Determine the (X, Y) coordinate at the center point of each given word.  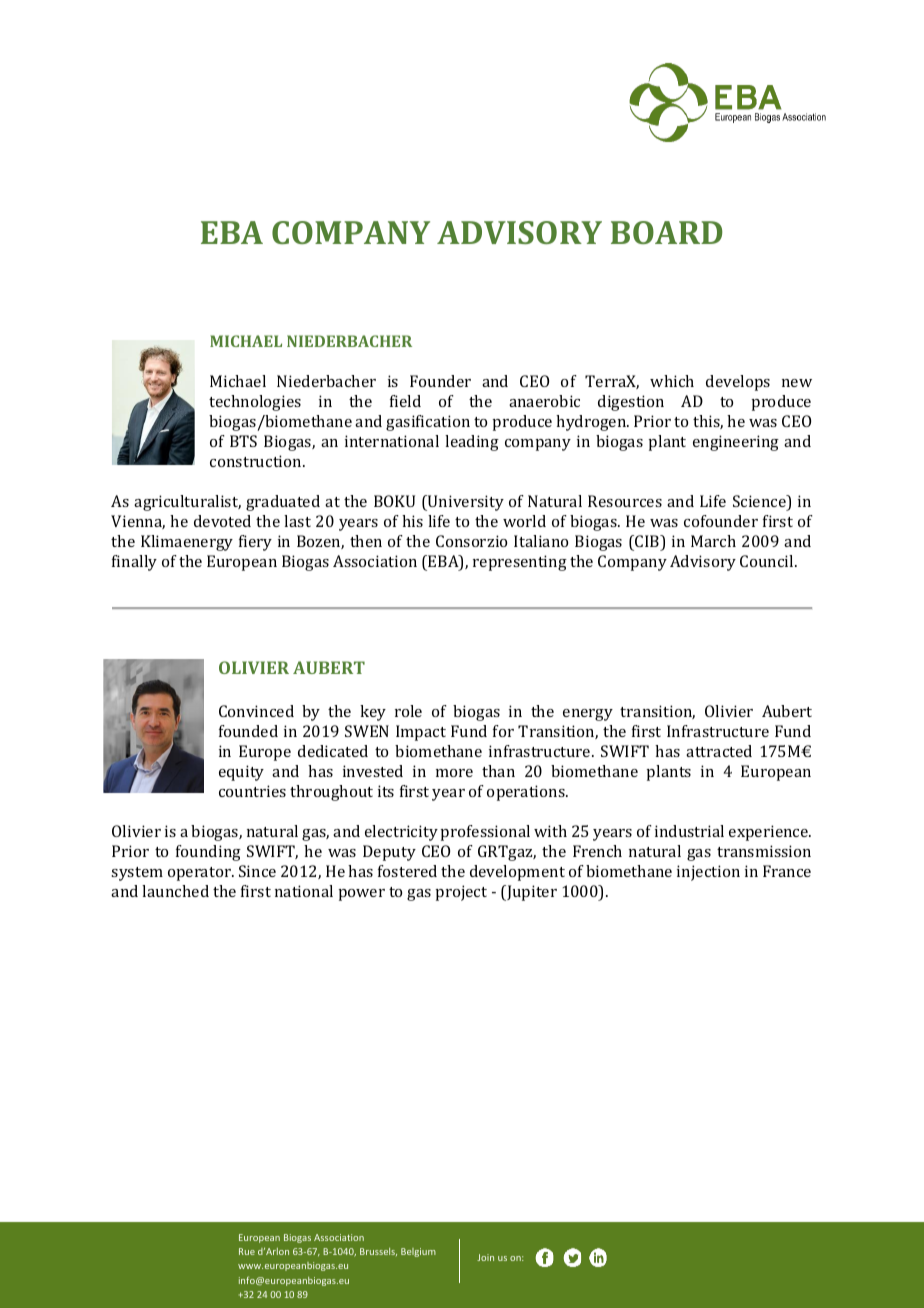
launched (175, 891)
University (465, 503)
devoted (222, 521)
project (461, 893)
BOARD (666, 232)
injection (708, 873)
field (405, 401)
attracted (719, 751)
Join (485, 1257)
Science (760, 502)
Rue (247, 1251)
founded (248, 731)
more (454, 773)
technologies (255, 403)
